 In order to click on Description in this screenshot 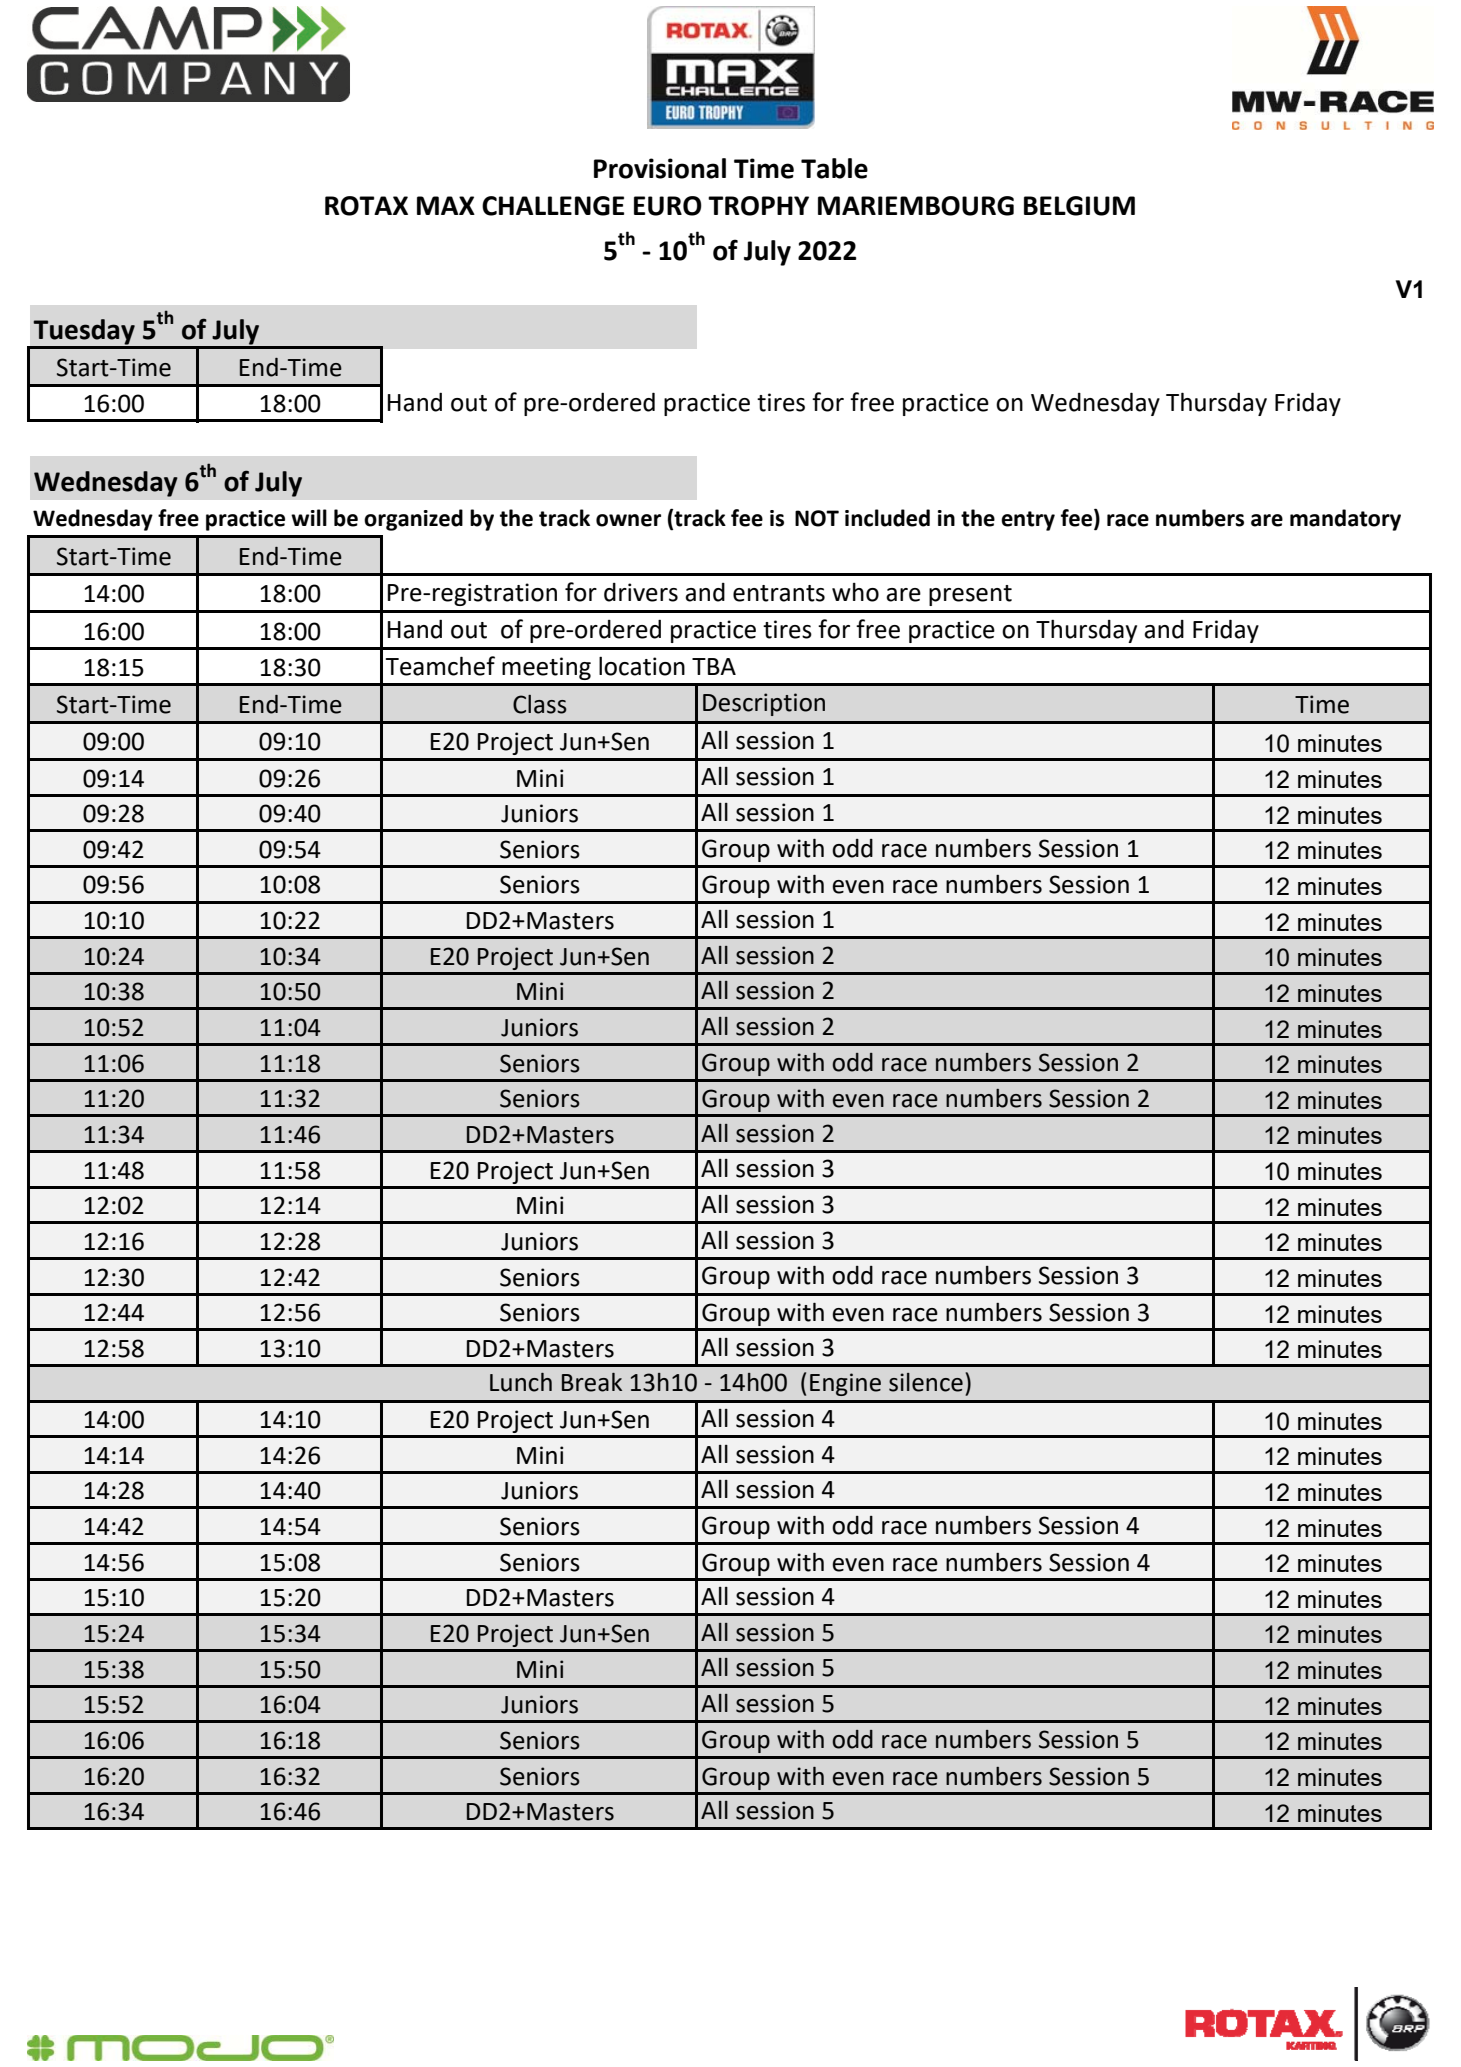, I will do `click(764, 704)`.
